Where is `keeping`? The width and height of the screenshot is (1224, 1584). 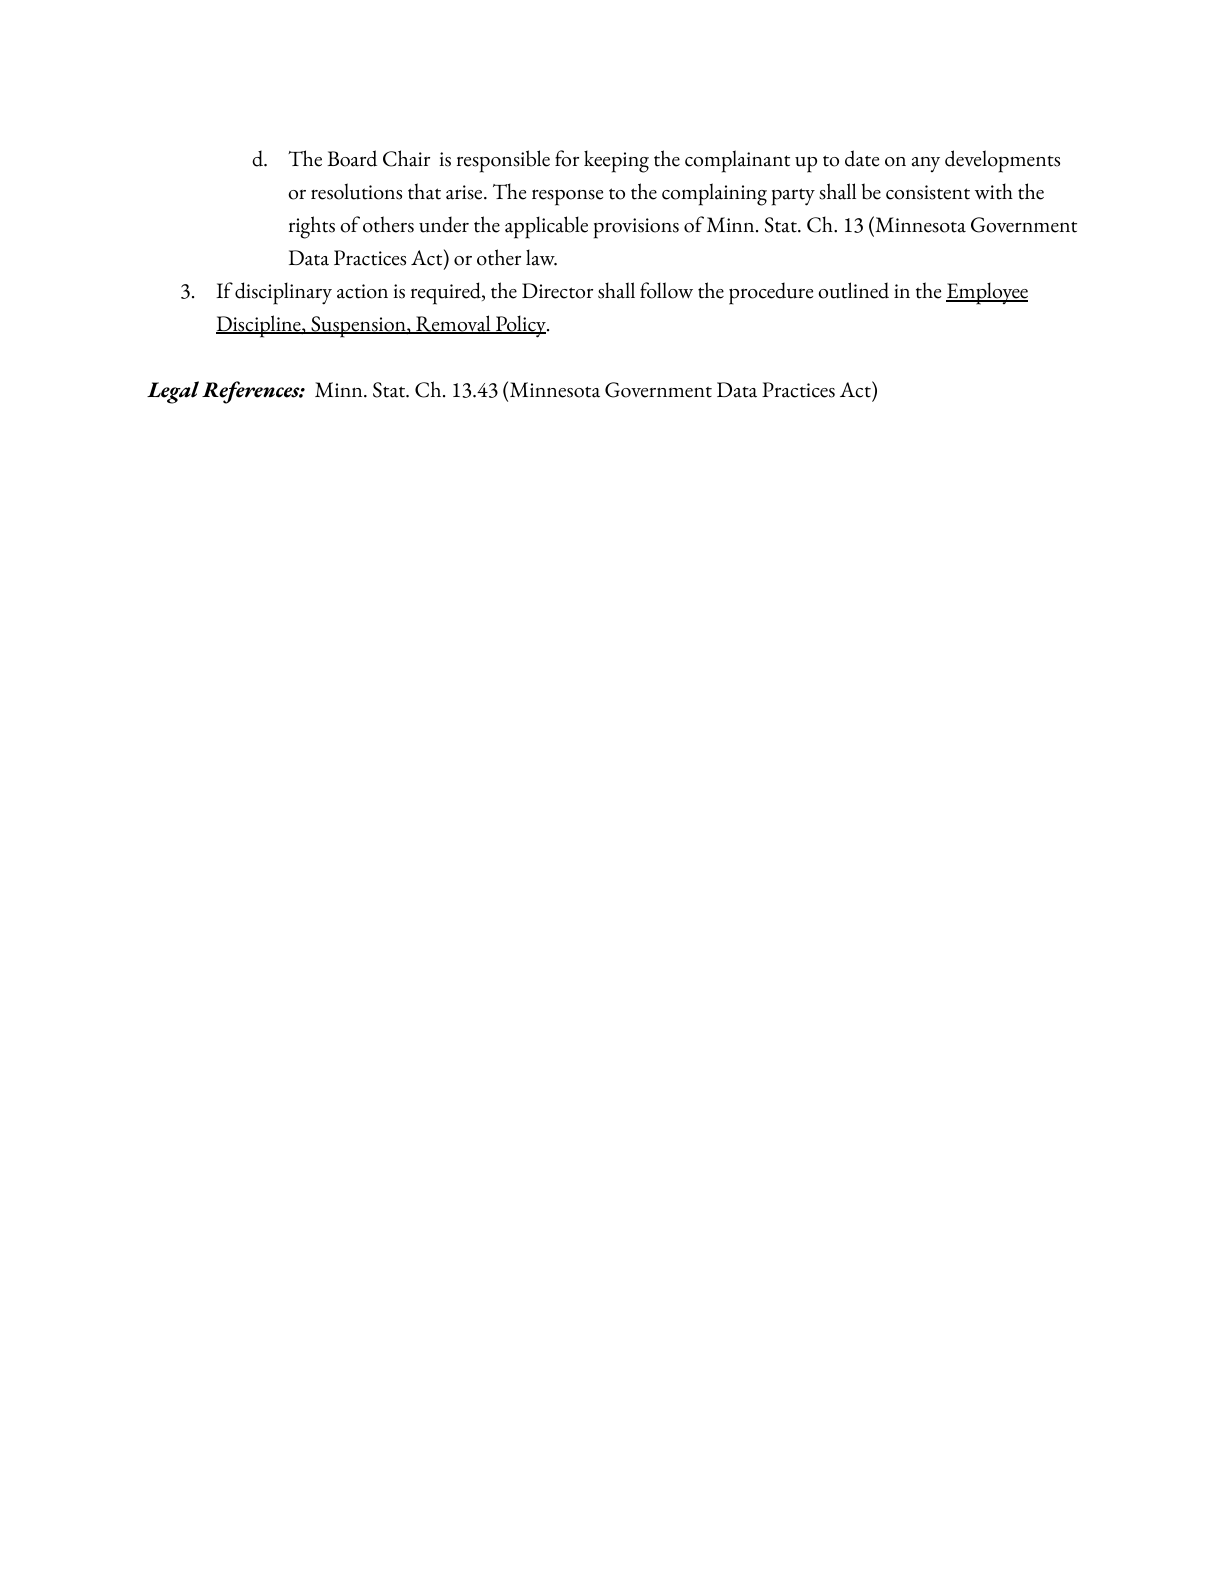
keeping is located at coordinates (616, 161).
